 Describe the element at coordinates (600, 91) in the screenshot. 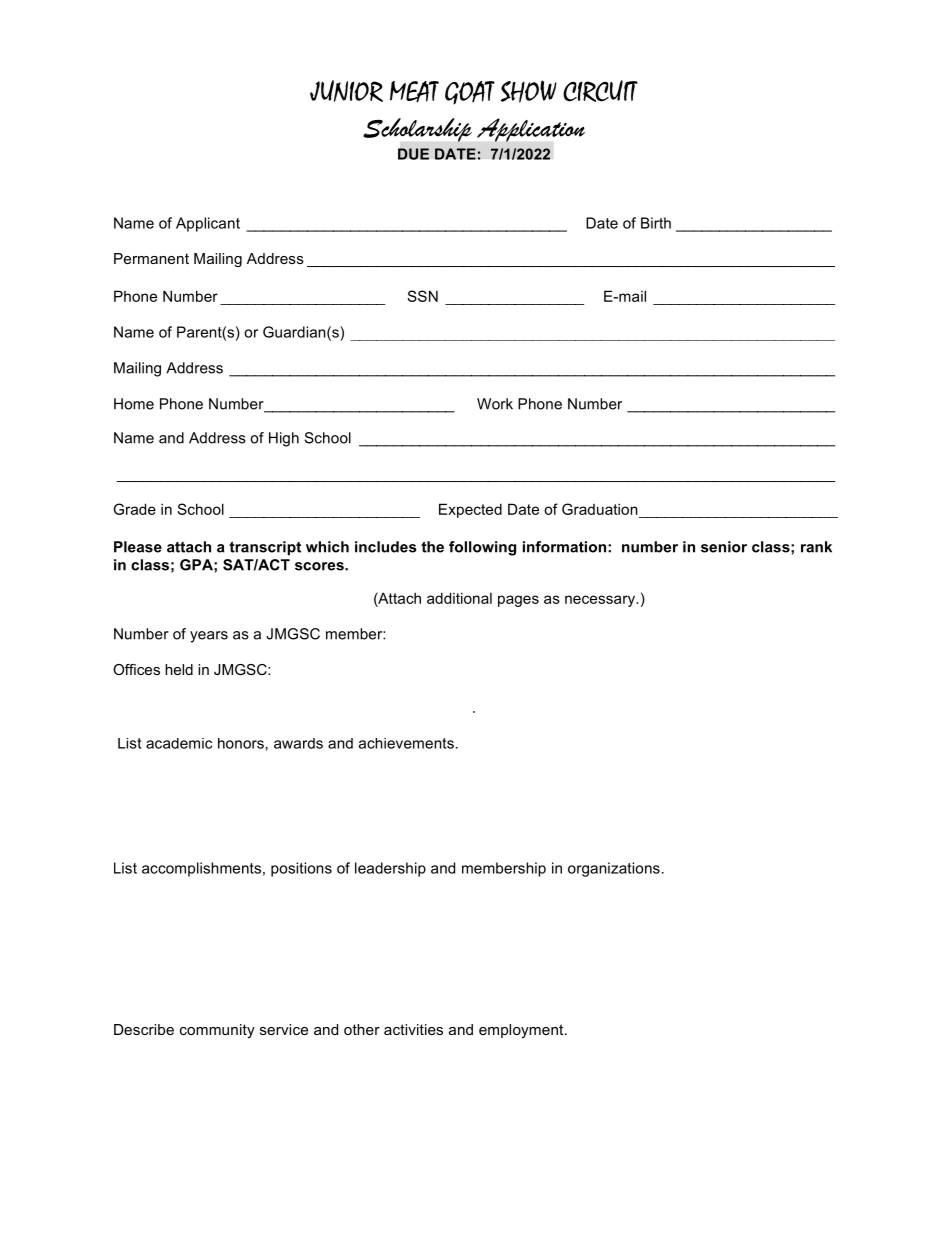

I see `CIRCUIT` at that location.
